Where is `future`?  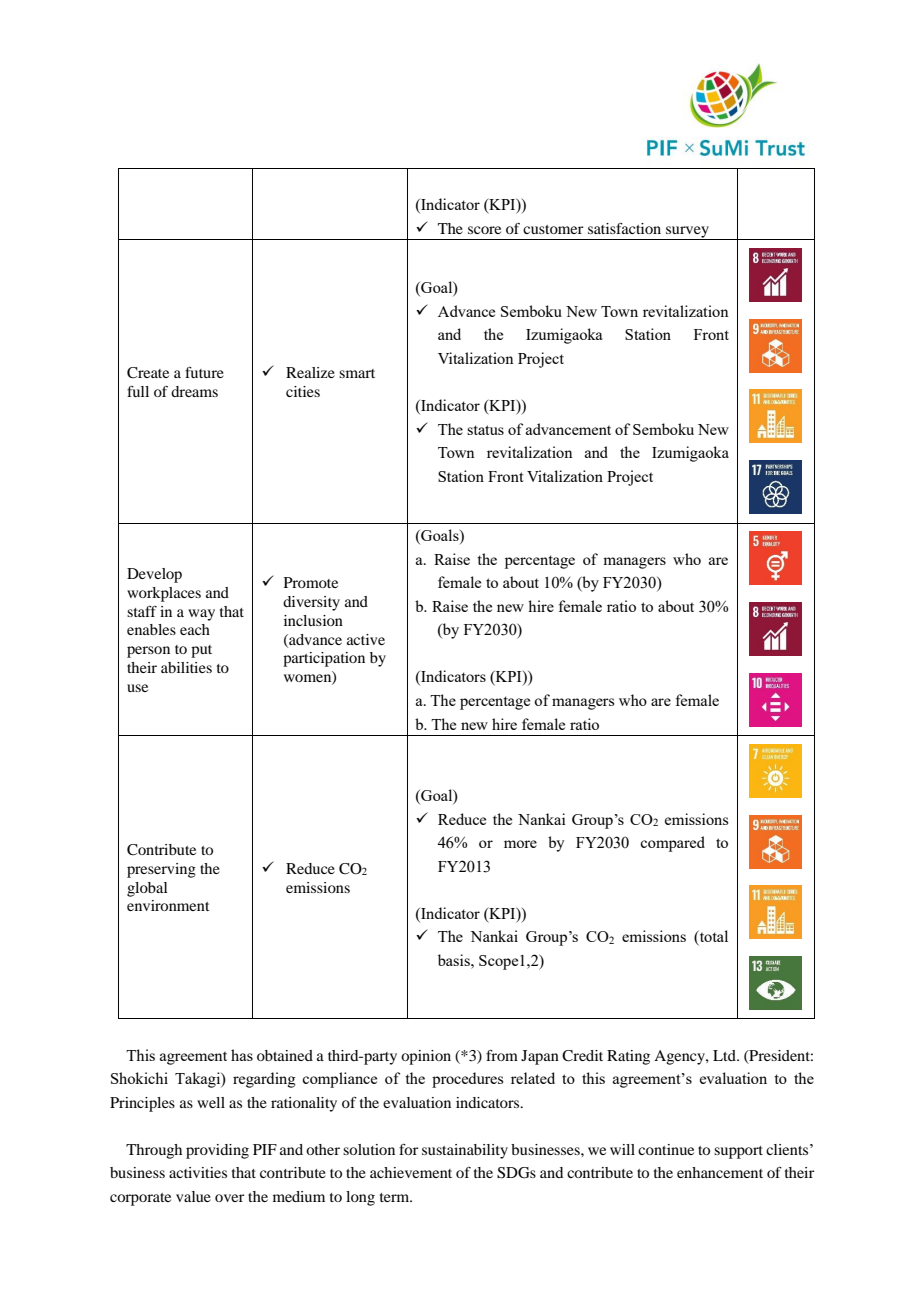
future is located at coordinates (204, 372).
